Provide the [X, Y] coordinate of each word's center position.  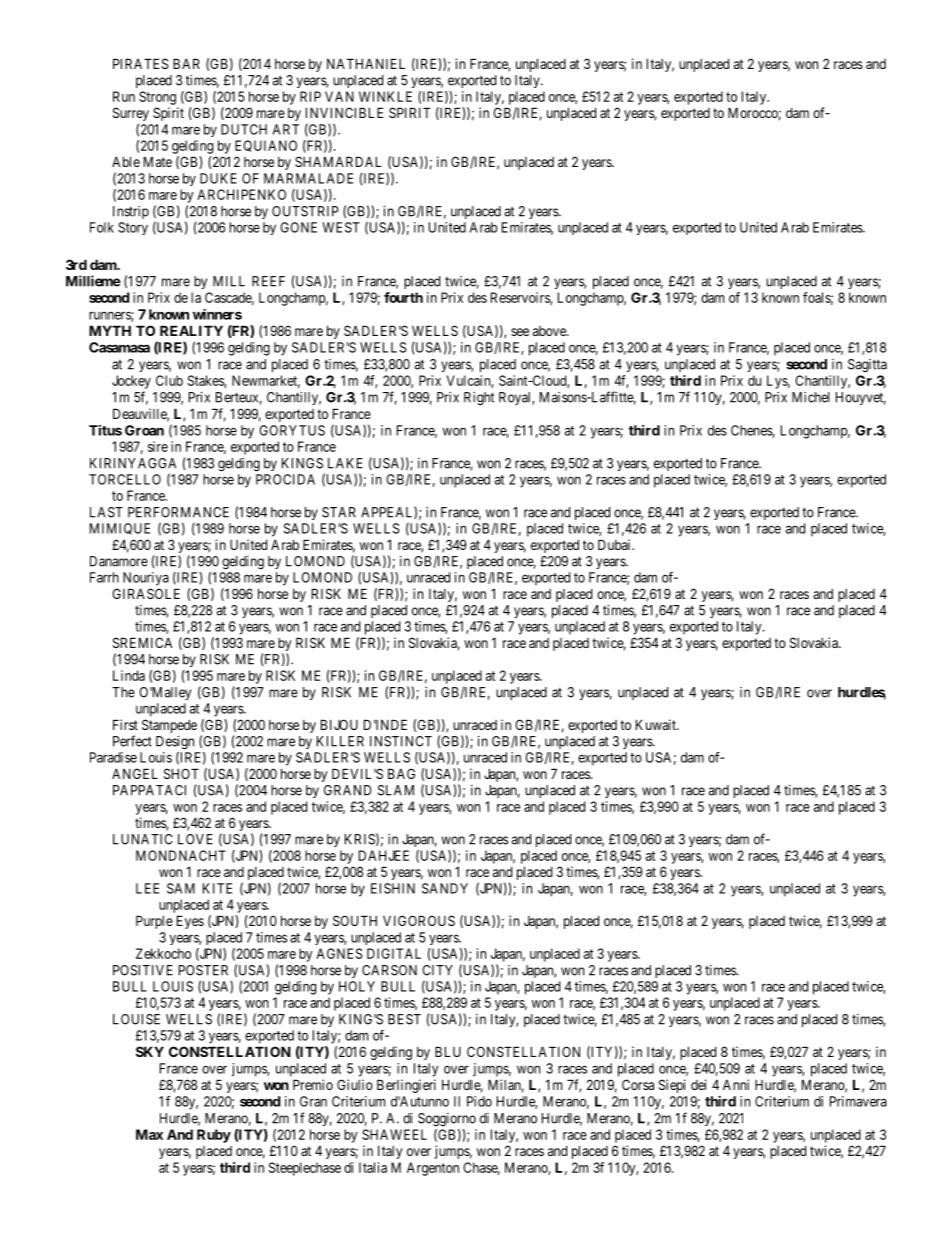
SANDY [445, 888]
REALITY [191, 330]
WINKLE [385, 96]
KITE [217, 888]
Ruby [214, 1136]
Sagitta [867, 366]
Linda [129, 675]
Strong [157, 98]
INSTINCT [401, 741]
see [520, 332]
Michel [811, 397]
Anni [736, 1084]
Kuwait [657, 724]
